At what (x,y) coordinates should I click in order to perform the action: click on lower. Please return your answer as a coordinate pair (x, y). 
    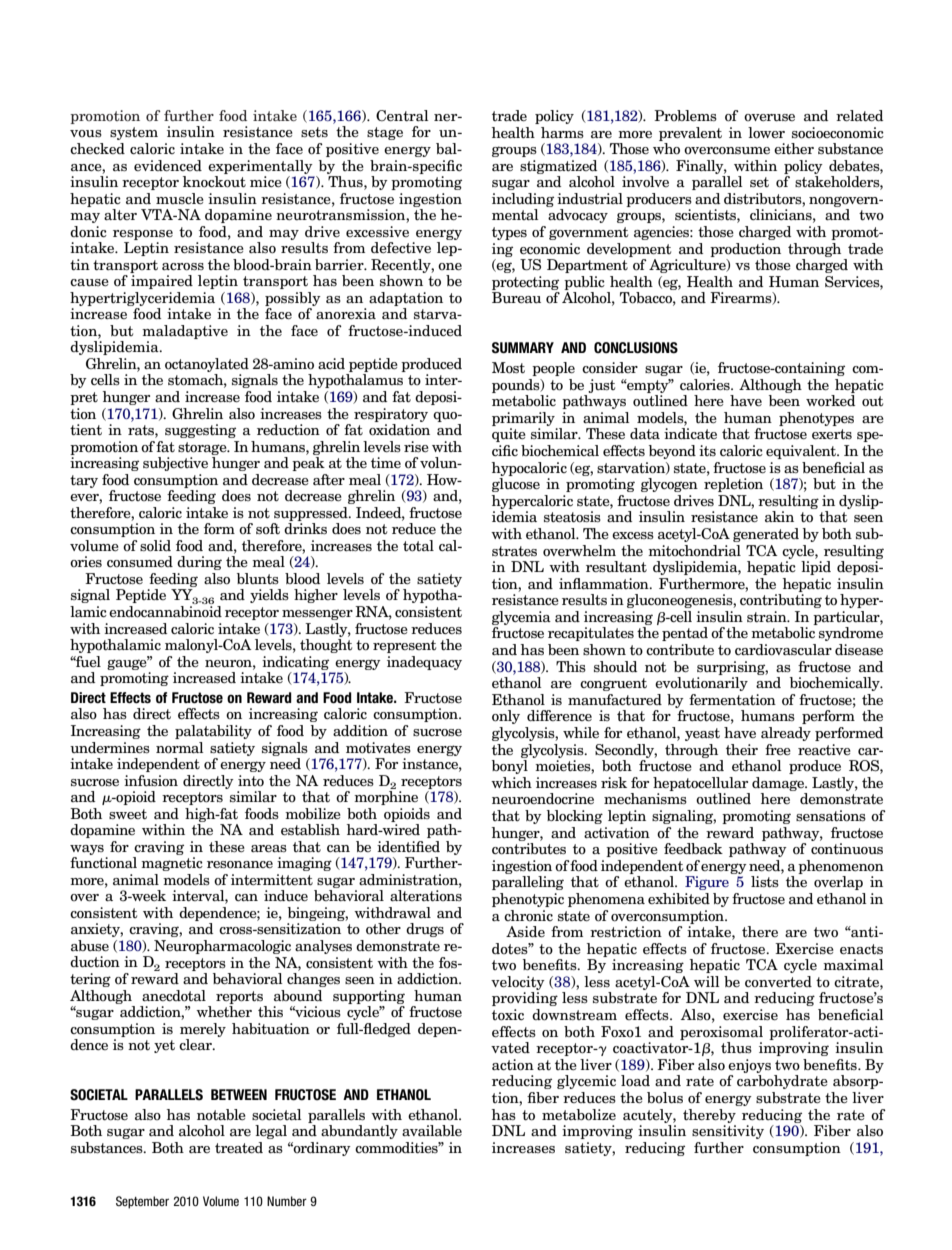
    Looking at the image, I should click on (766, 133).
